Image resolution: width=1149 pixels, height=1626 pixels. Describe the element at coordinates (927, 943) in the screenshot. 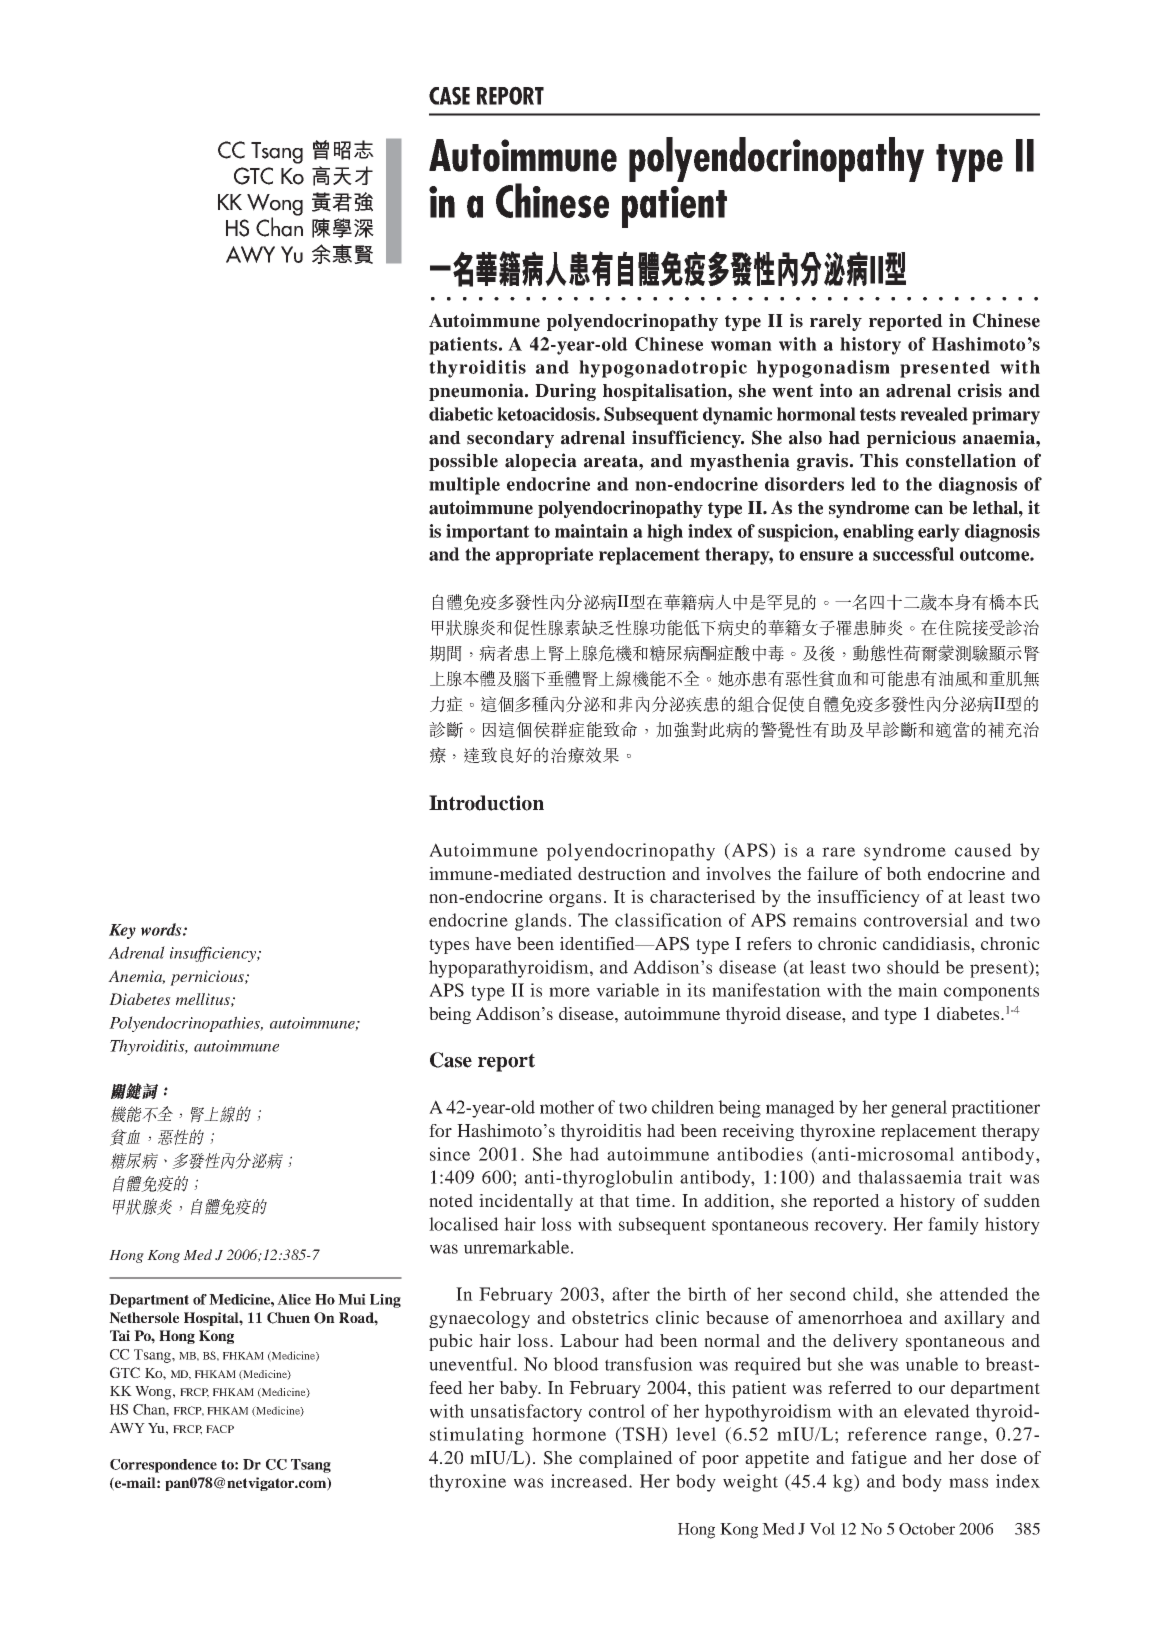

I see `candidiasis` at that location.
